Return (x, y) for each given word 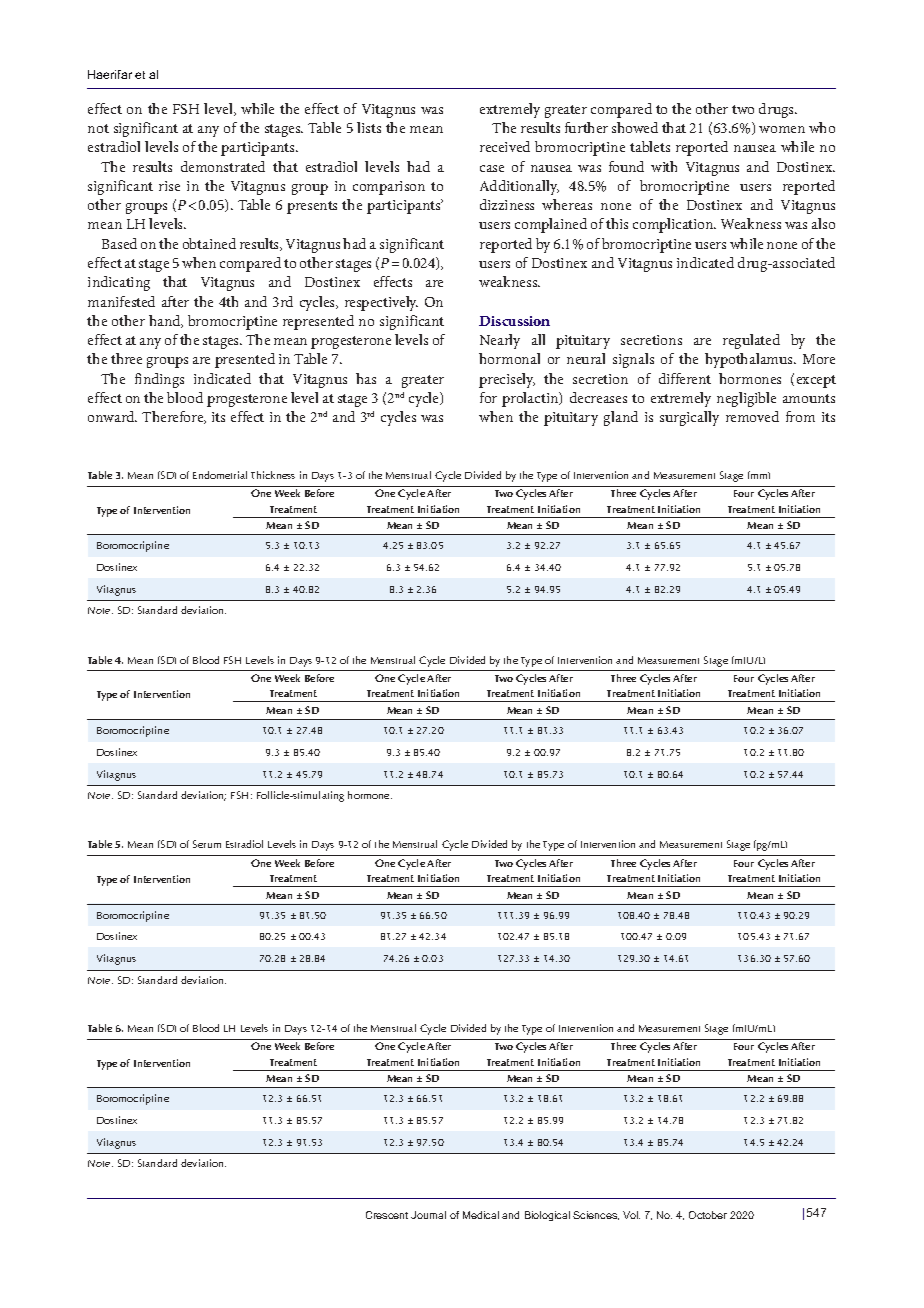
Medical (481, 1215)
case (492, 168)
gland (621, 418)
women (782, 129)
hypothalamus (750, 360)
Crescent (387, 1215)
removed (752, 416)
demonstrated (223, 166)
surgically (689, 418)
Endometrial (220, 475)
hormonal (509, 358)
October (708, 1215)
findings (159, 380)
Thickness (273, 475)
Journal (428, 1215)
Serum (207, 844)
